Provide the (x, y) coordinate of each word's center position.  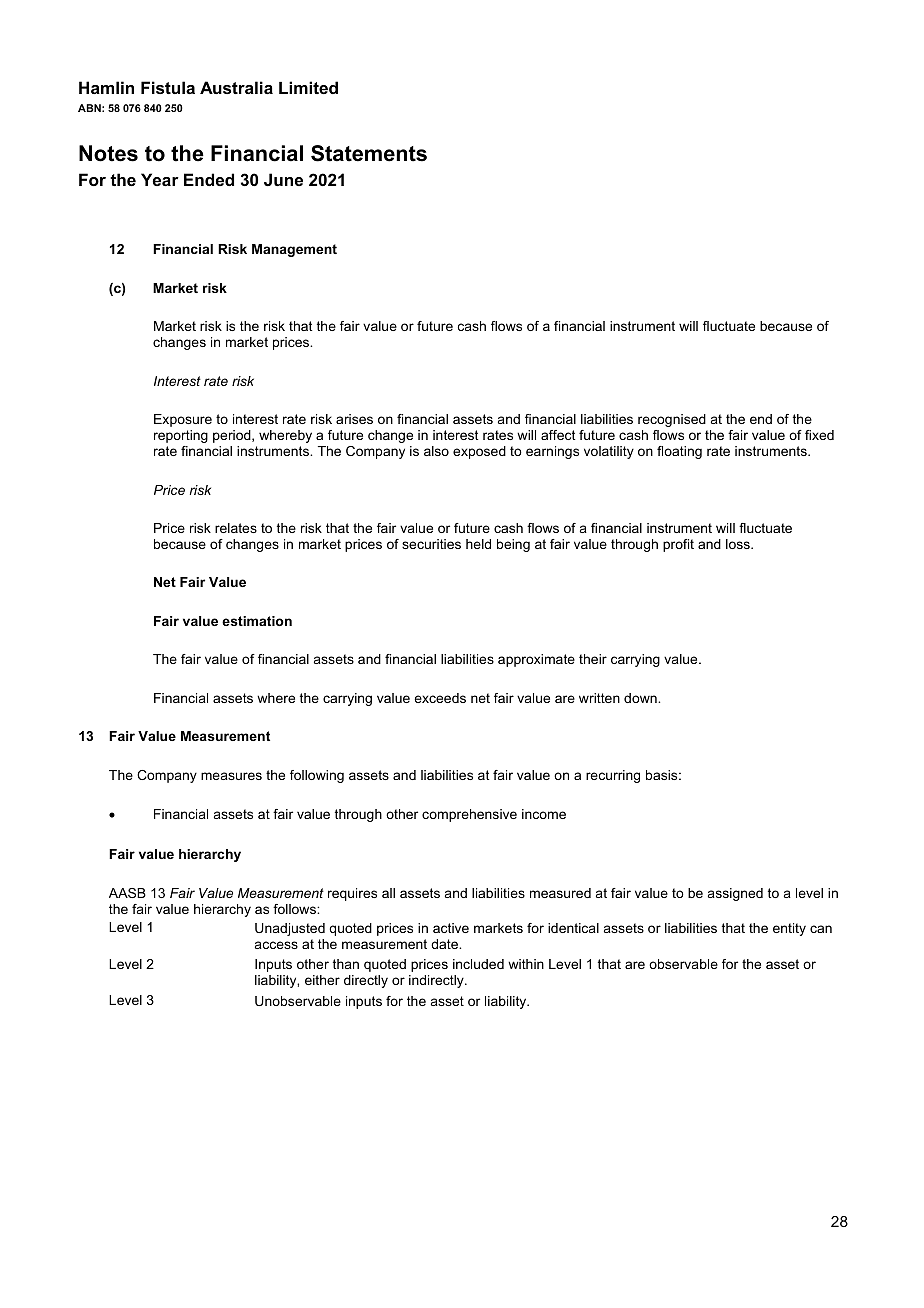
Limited (308, 87)
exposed (479, 452)
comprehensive (469, 815)
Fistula (168, 87)
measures (231, 776)
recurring (613, 776)
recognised (672, 420)
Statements (369, 153)
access (276, 945)
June (283, 179)
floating (679, 452)
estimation (257, 621)
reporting (181, 436)
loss (739, 544)
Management (294, 250)
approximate (536, 660)
